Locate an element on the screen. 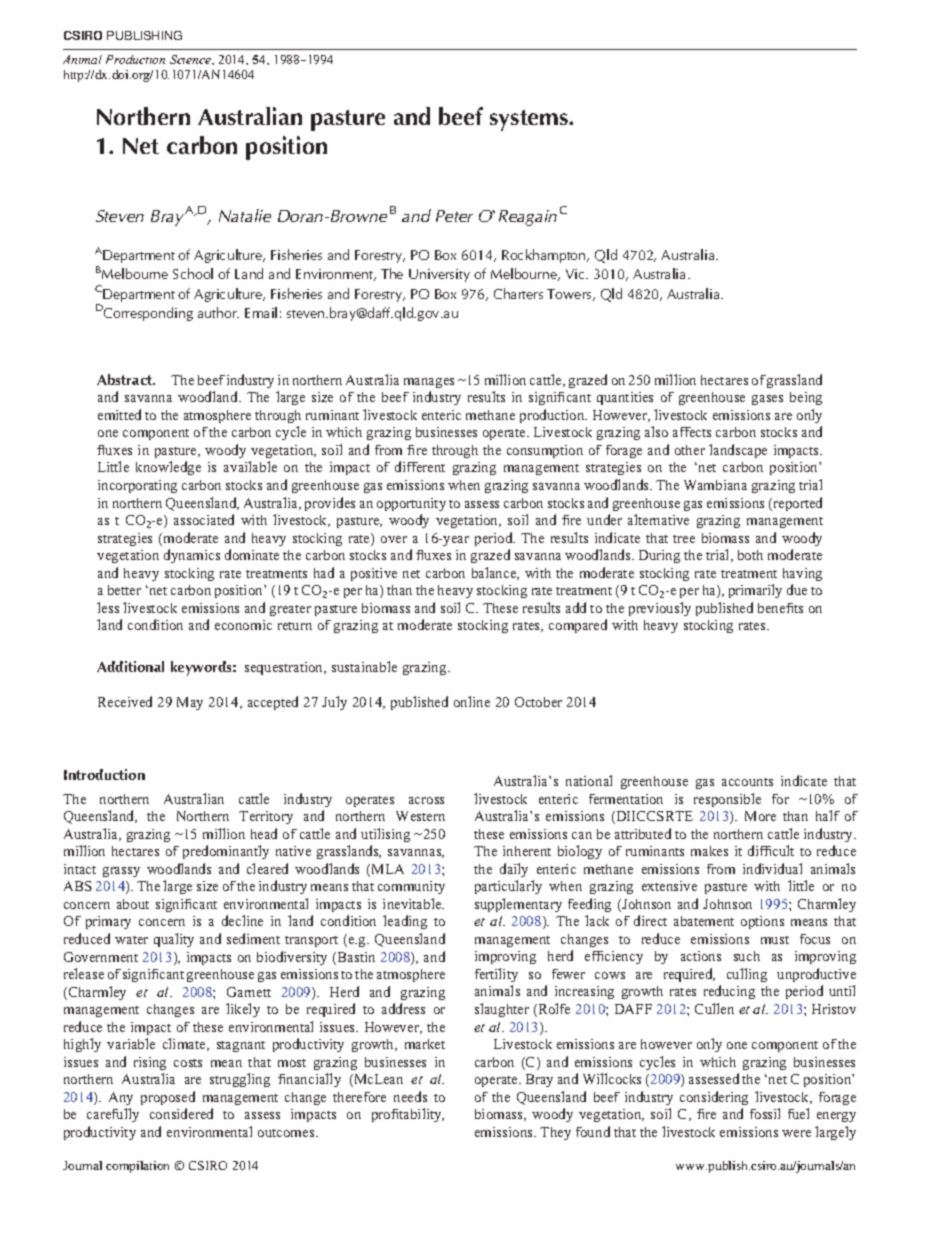  grassy is located at coordinates (121, 872).
